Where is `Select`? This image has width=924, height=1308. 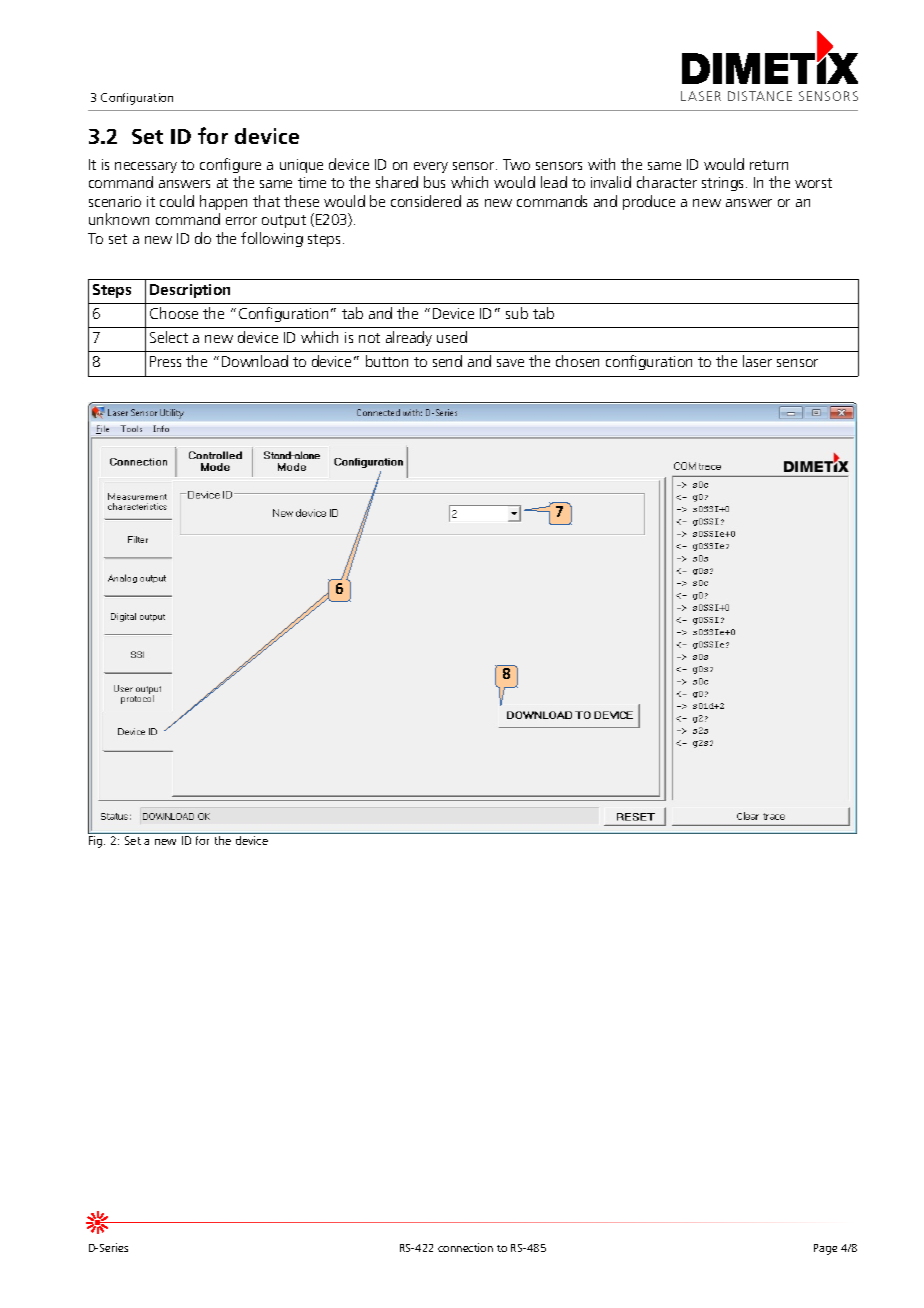
Select is located at coordinates (169, 337).
